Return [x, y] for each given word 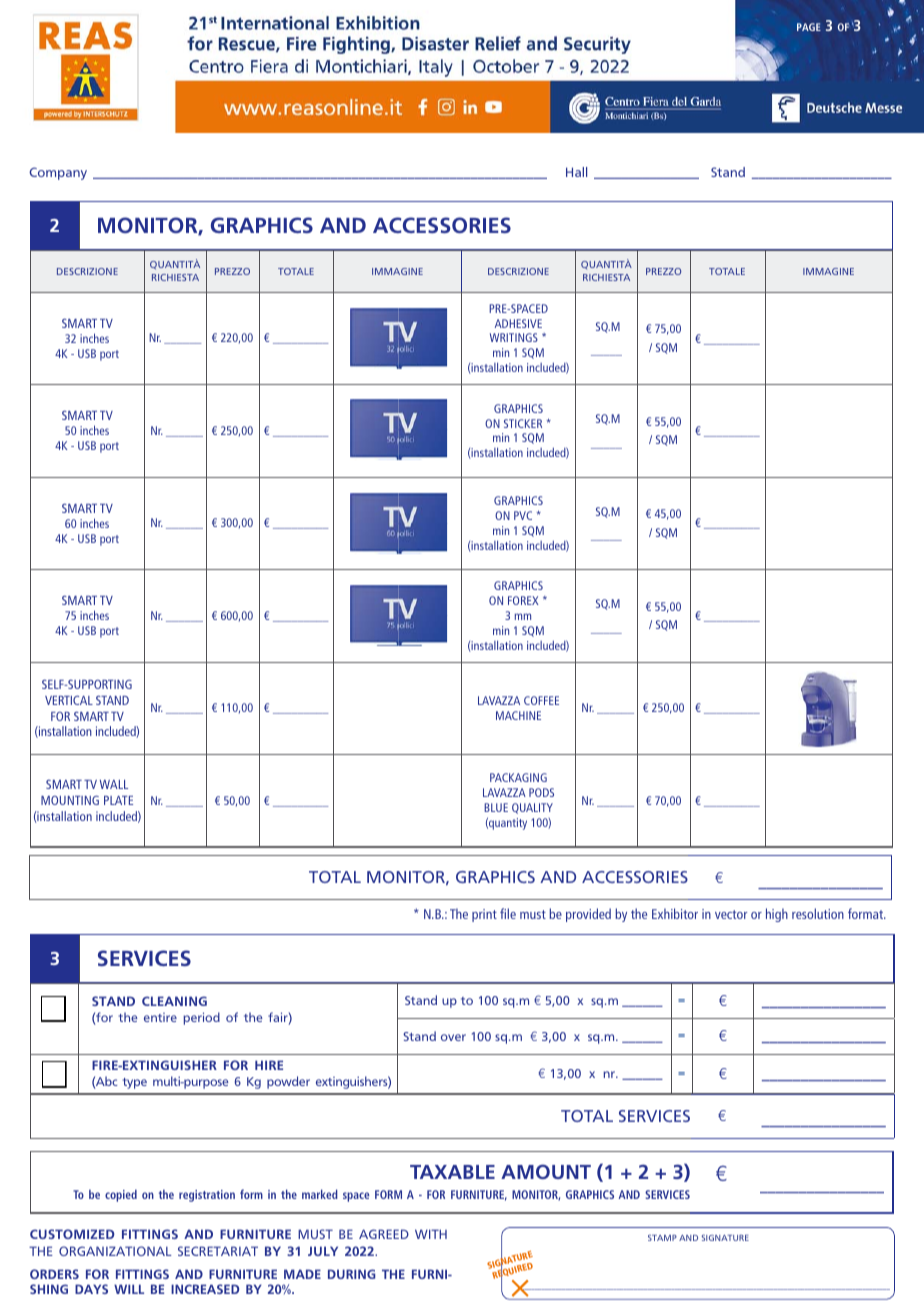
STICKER [523, 423]
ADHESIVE [518, 323]
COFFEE [541, 700]
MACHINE [518, 715]
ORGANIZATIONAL [115, 1251]
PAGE [809, 27]
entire [160, 1017]
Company [58, 173]
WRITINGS [514, 337]
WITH [431, 1234]
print [484, 915]
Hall [576, 172]
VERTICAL [69, 700]
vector [731, 914]
